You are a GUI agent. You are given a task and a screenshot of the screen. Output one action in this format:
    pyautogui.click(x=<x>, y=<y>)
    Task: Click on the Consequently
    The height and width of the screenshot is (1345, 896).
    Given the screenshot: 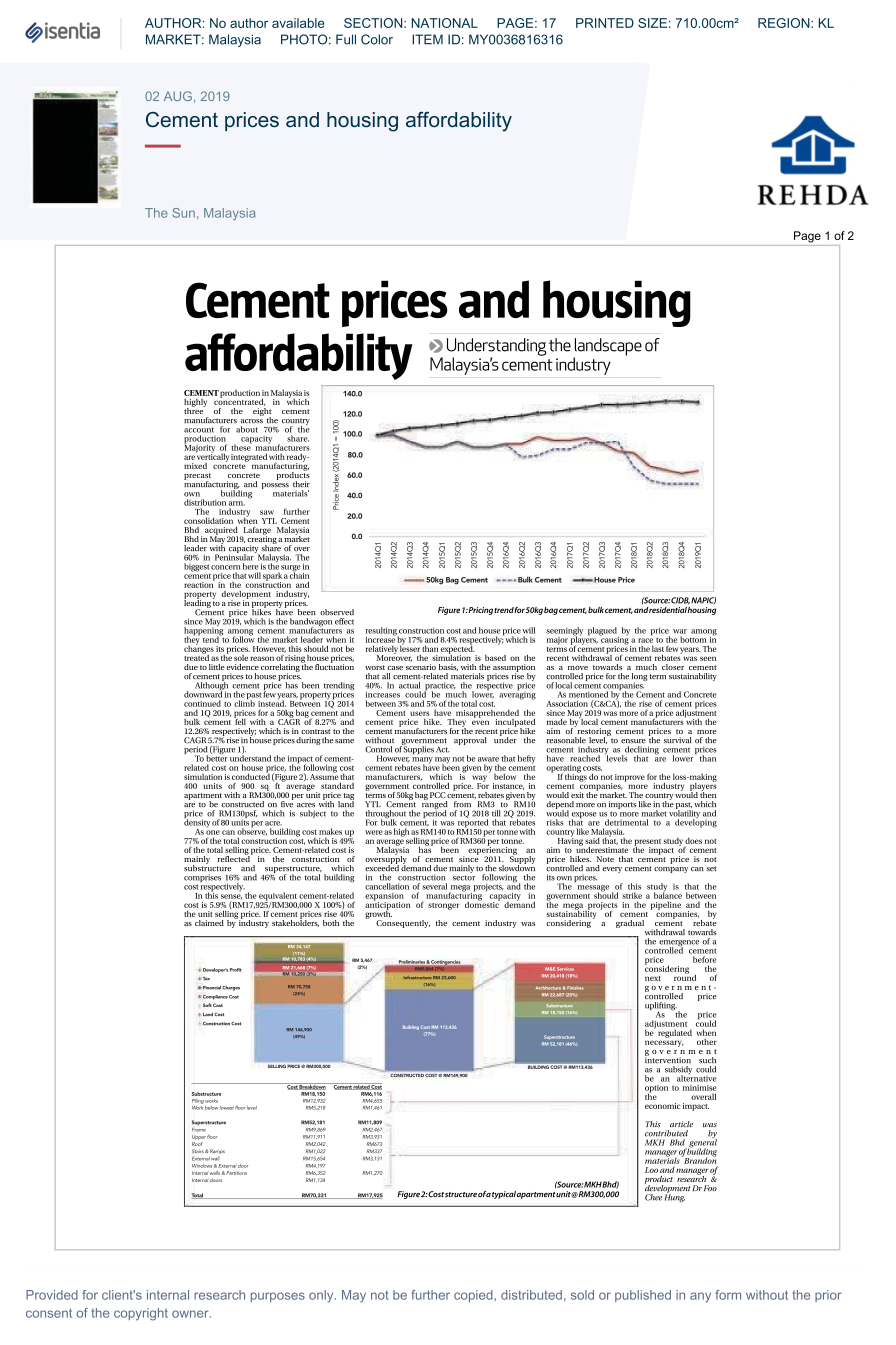 What is the action you would take?
    pyautogui.click(x=403, y=924)
